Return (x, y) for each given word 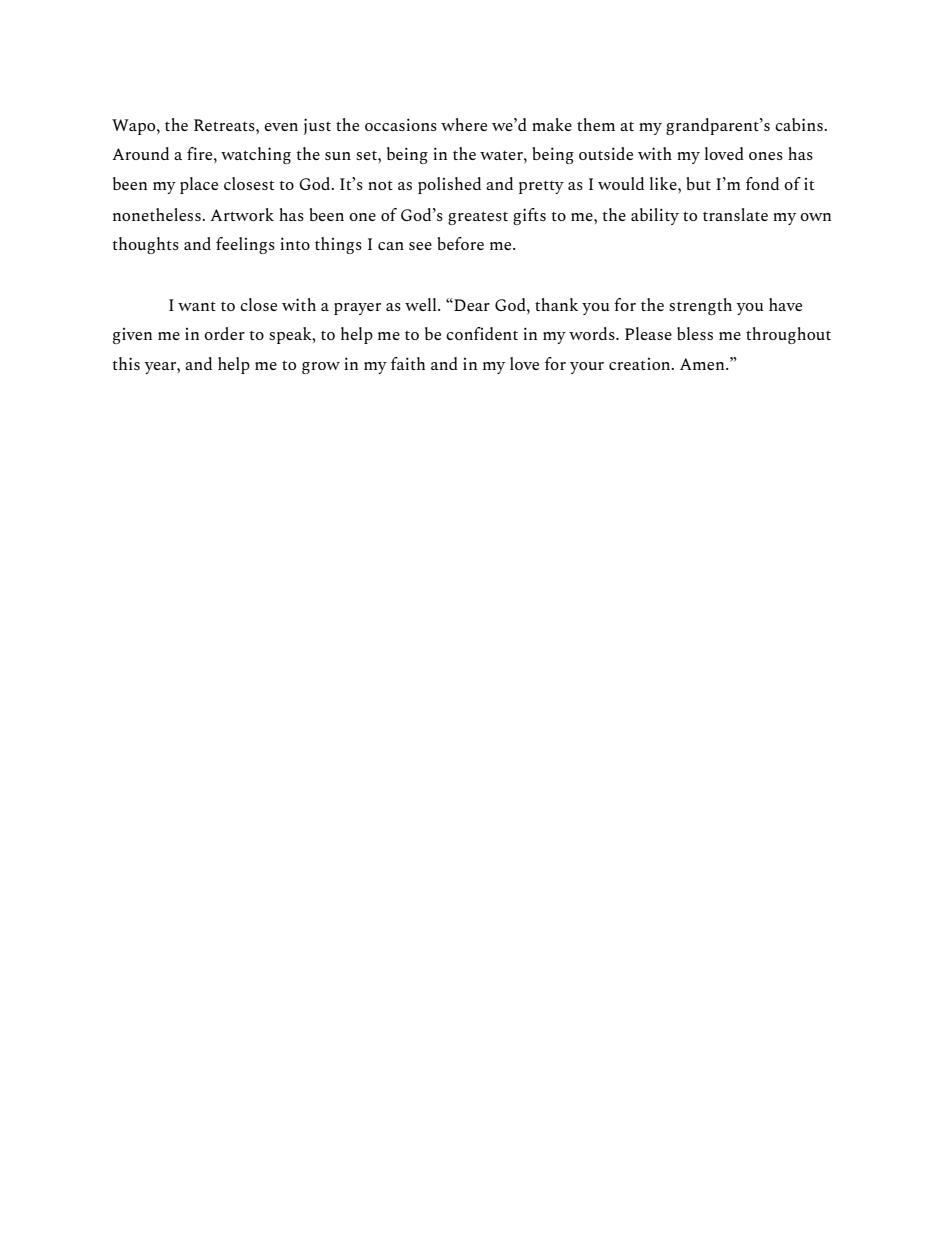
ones (766, 156)
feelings (245, 245)
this (126, 363)
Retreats (225, 125)
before (460, 243)
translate (735, 214)
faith (408, 363)
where (464, 124)
